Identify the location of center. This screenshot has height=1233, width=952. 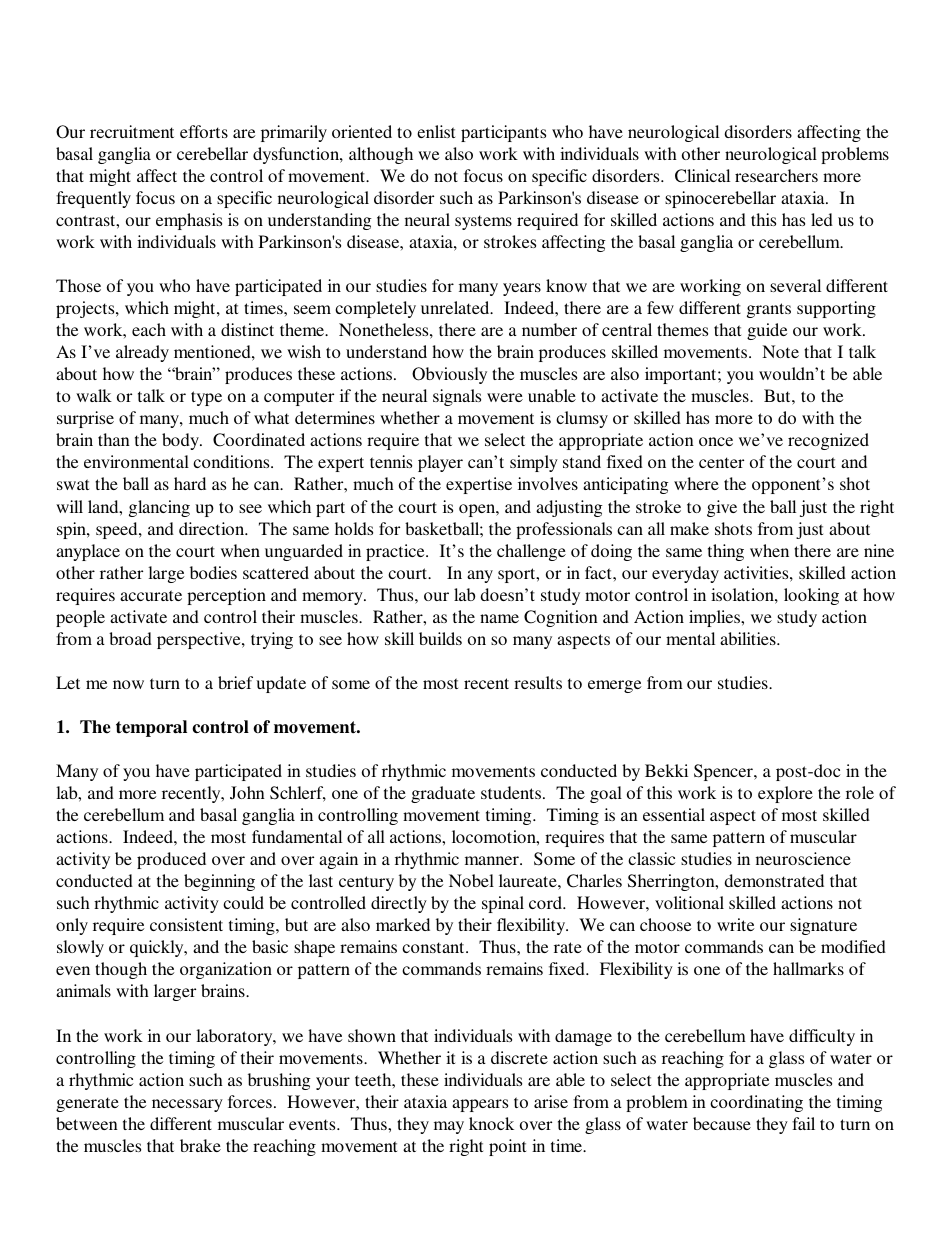
(721, 462).
